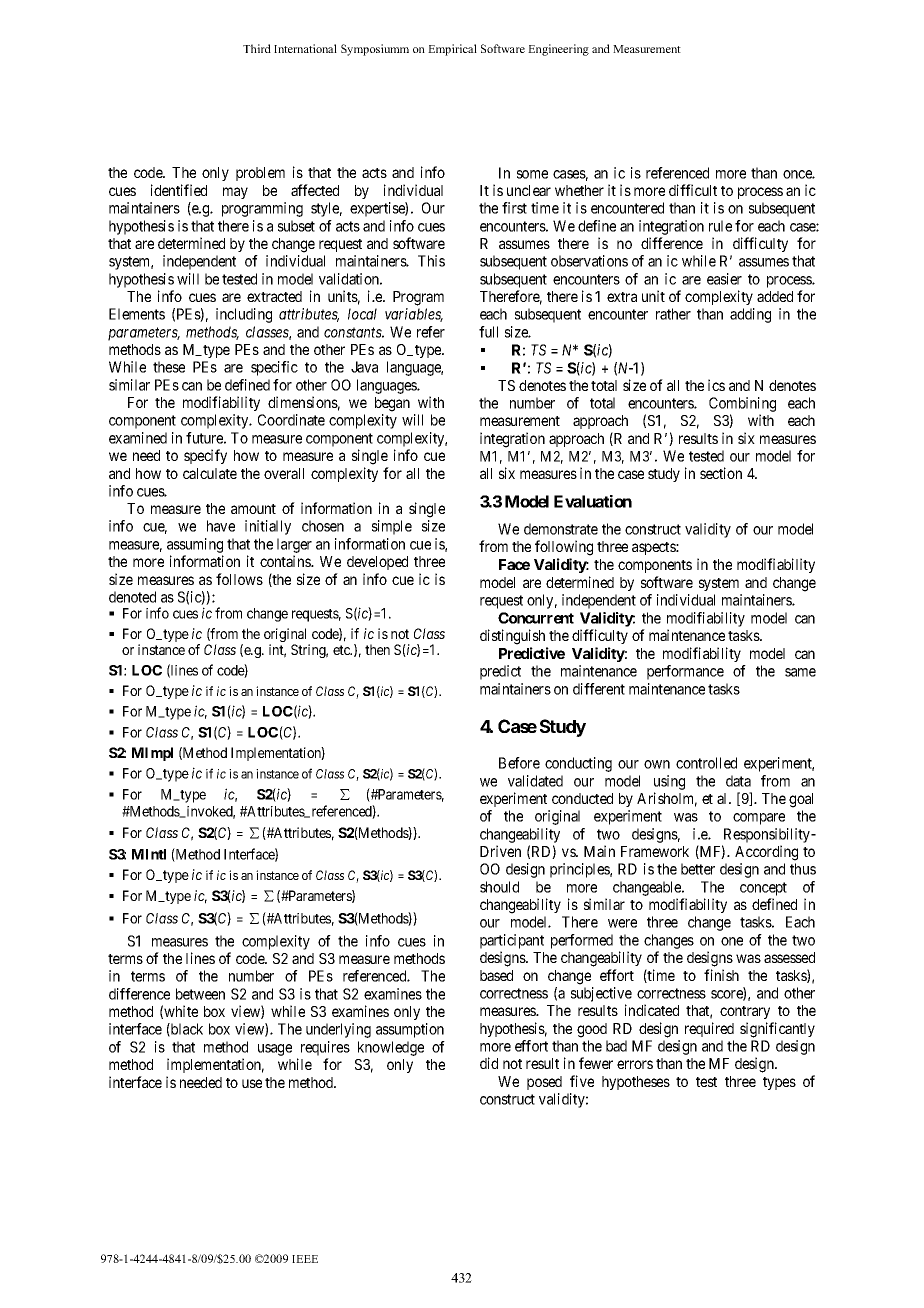 The image size is (924, 1308). What do you see at coordinates (685, 672) in the screenshot?
I see `performance` at bounding box center [685, 672].
